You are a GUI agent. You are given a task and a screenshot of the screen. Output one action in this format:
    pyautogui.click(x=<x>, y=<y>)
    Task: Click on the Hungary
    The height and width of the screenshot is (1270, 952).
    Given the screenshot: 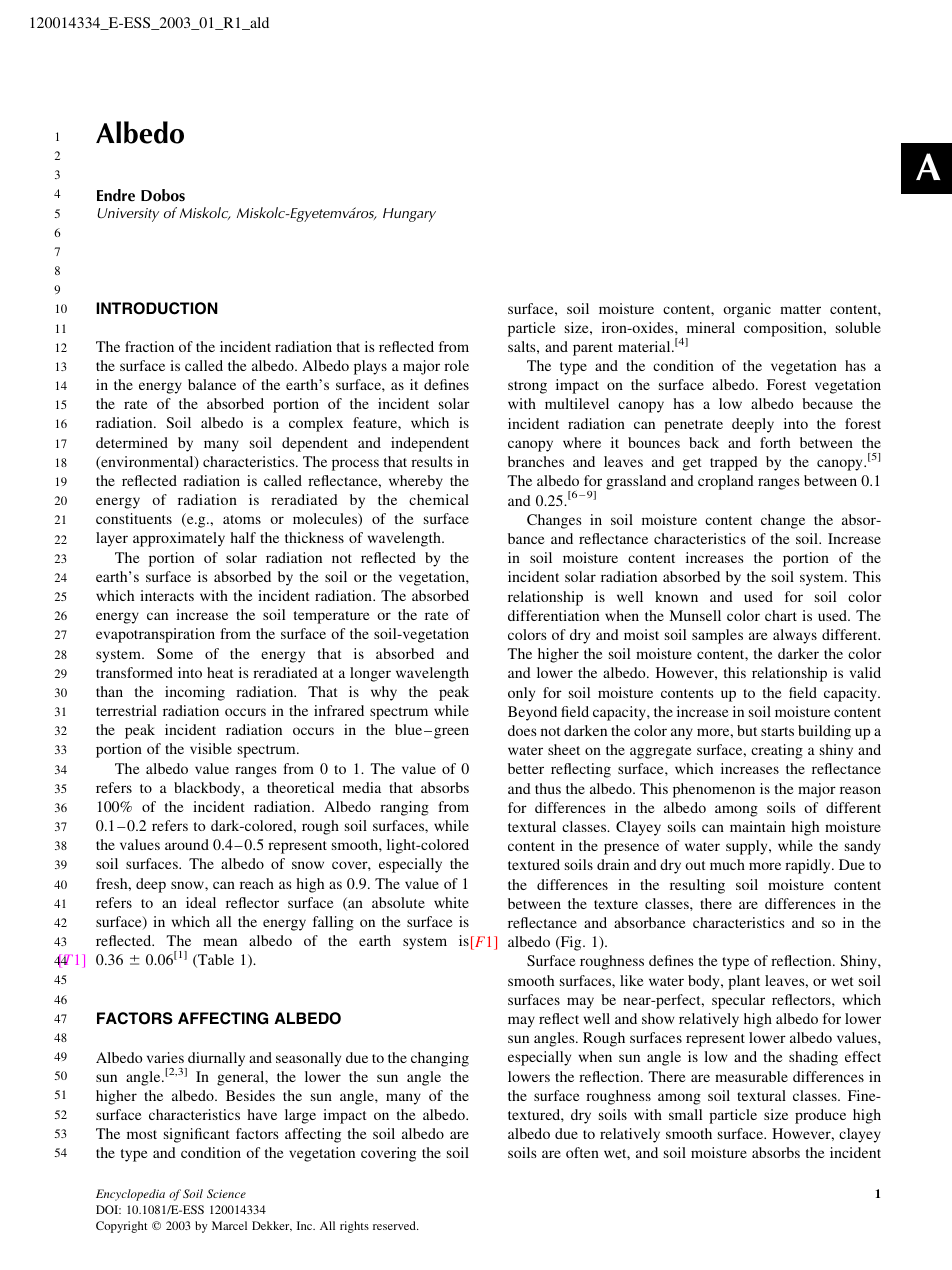 What is the action you would take?
    pyautogui.click(x=409, y=215)
